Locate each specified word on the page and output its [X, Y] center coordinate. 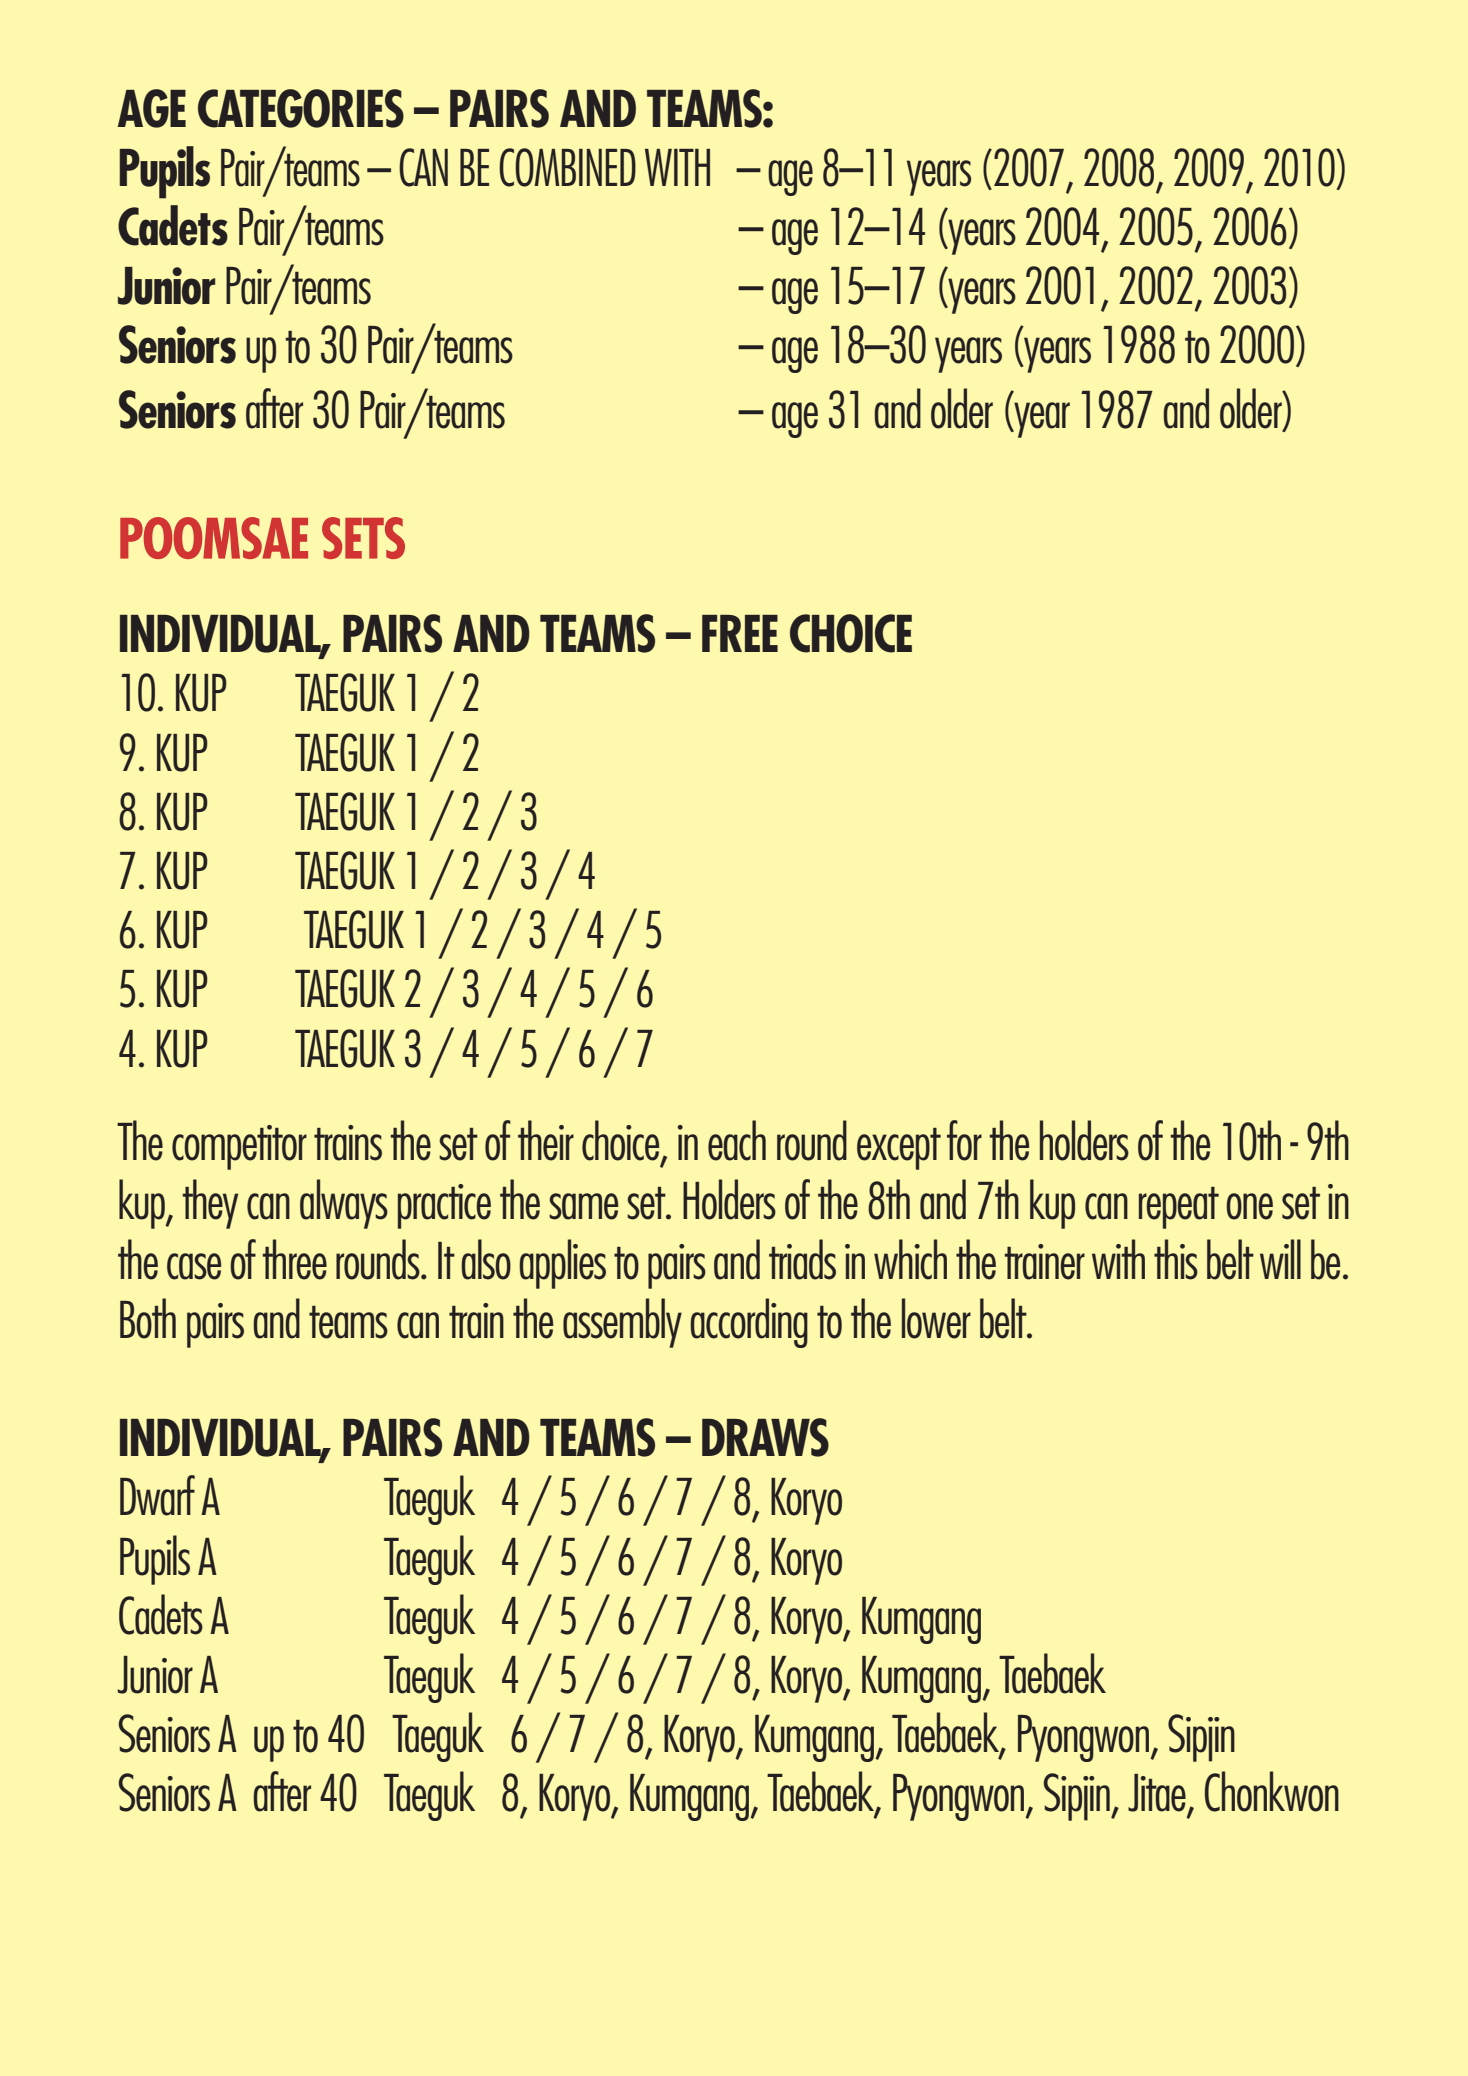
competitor [239, 1147]
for [964, 1140]
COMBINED [567, 167]
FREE [740, 633]
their [546, 1140]
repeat [1179, 1208]
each [737, 1140]
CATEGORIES [301, 108]
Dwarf [157, 1495]
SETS [363, 538]
